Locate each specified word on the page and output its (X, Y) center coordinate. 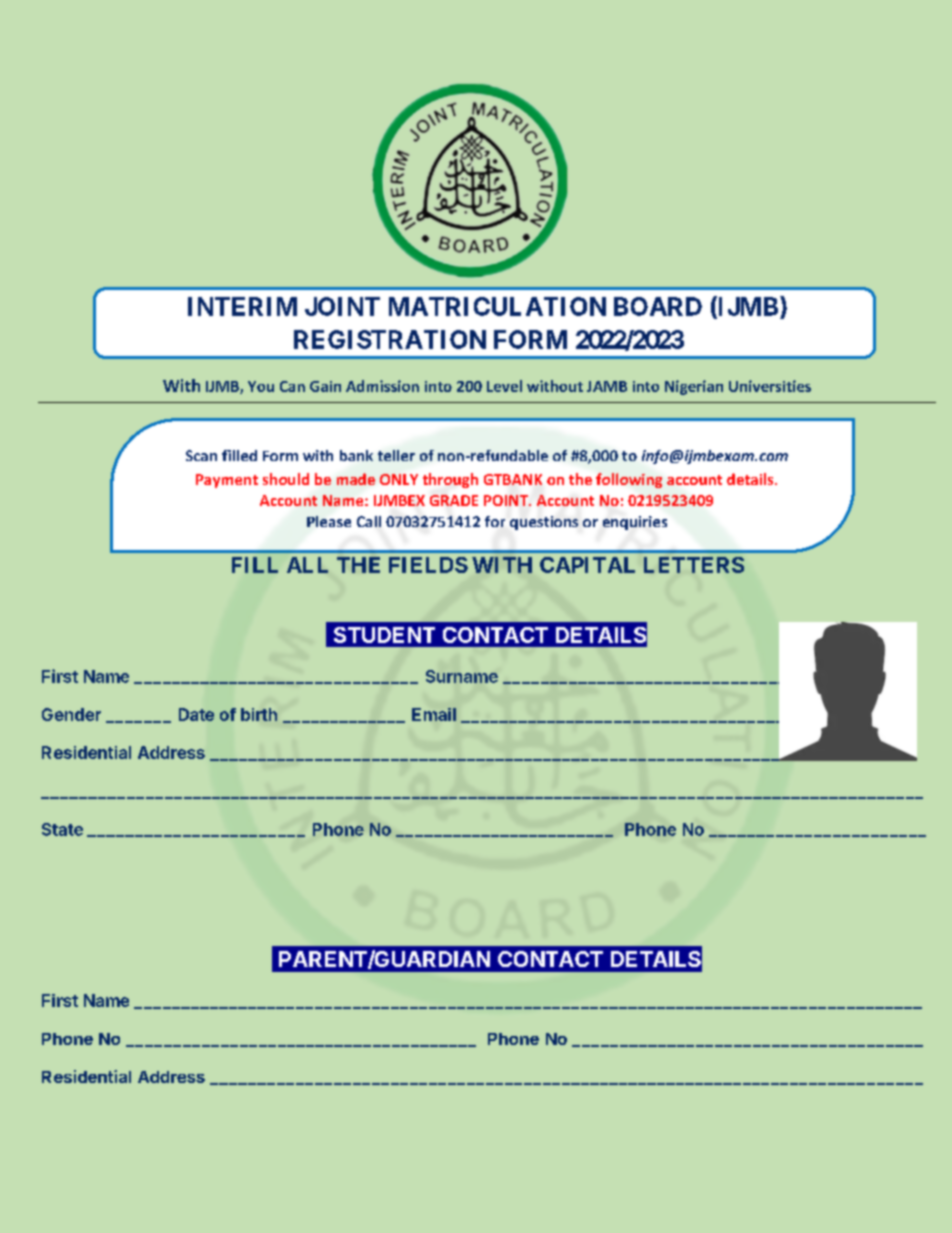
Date (196, 714)
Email (434, 714)
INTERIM (242, 306)
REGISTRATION (390, 339)
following (629, 480)
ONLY (399, 479)
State (62, 829)
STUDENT (384, 635)
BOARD (658, 306)
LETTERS (694, 565)
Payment (227, 481)
